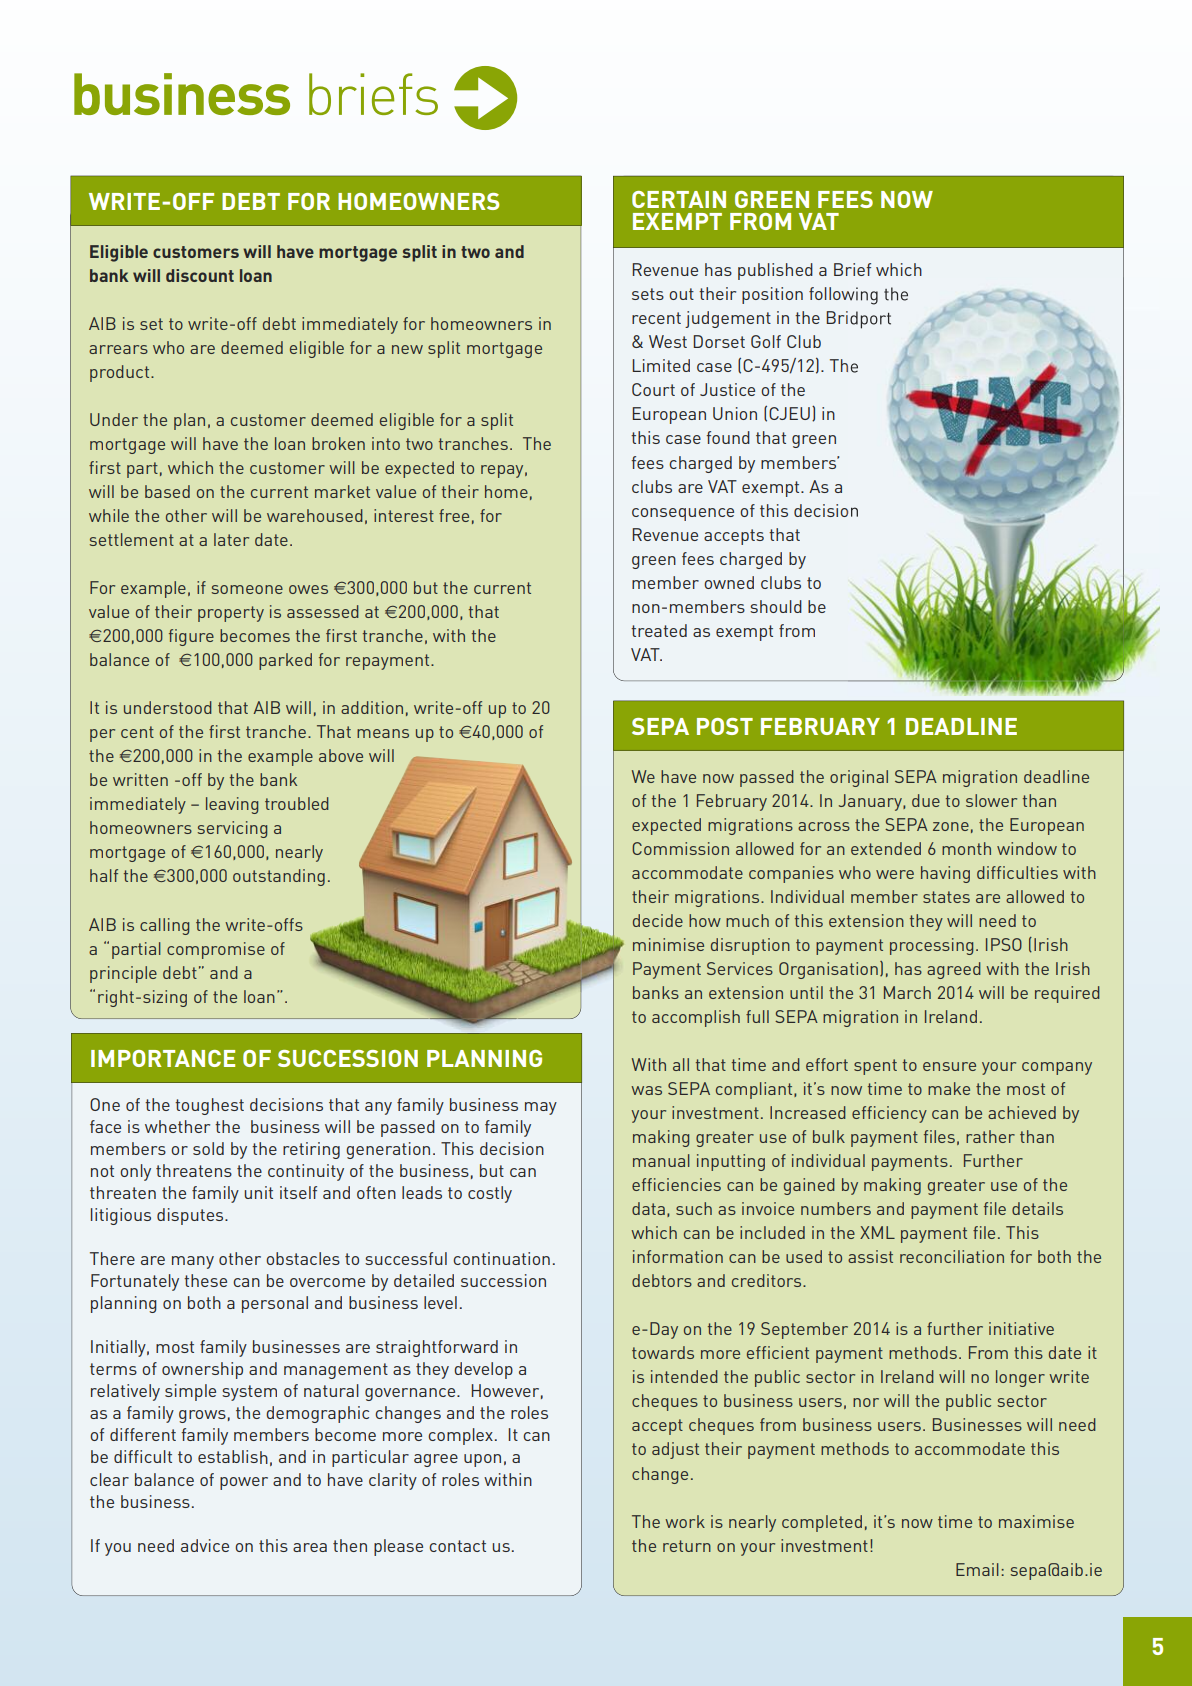  I want to click on these, so click(205, 1280).
